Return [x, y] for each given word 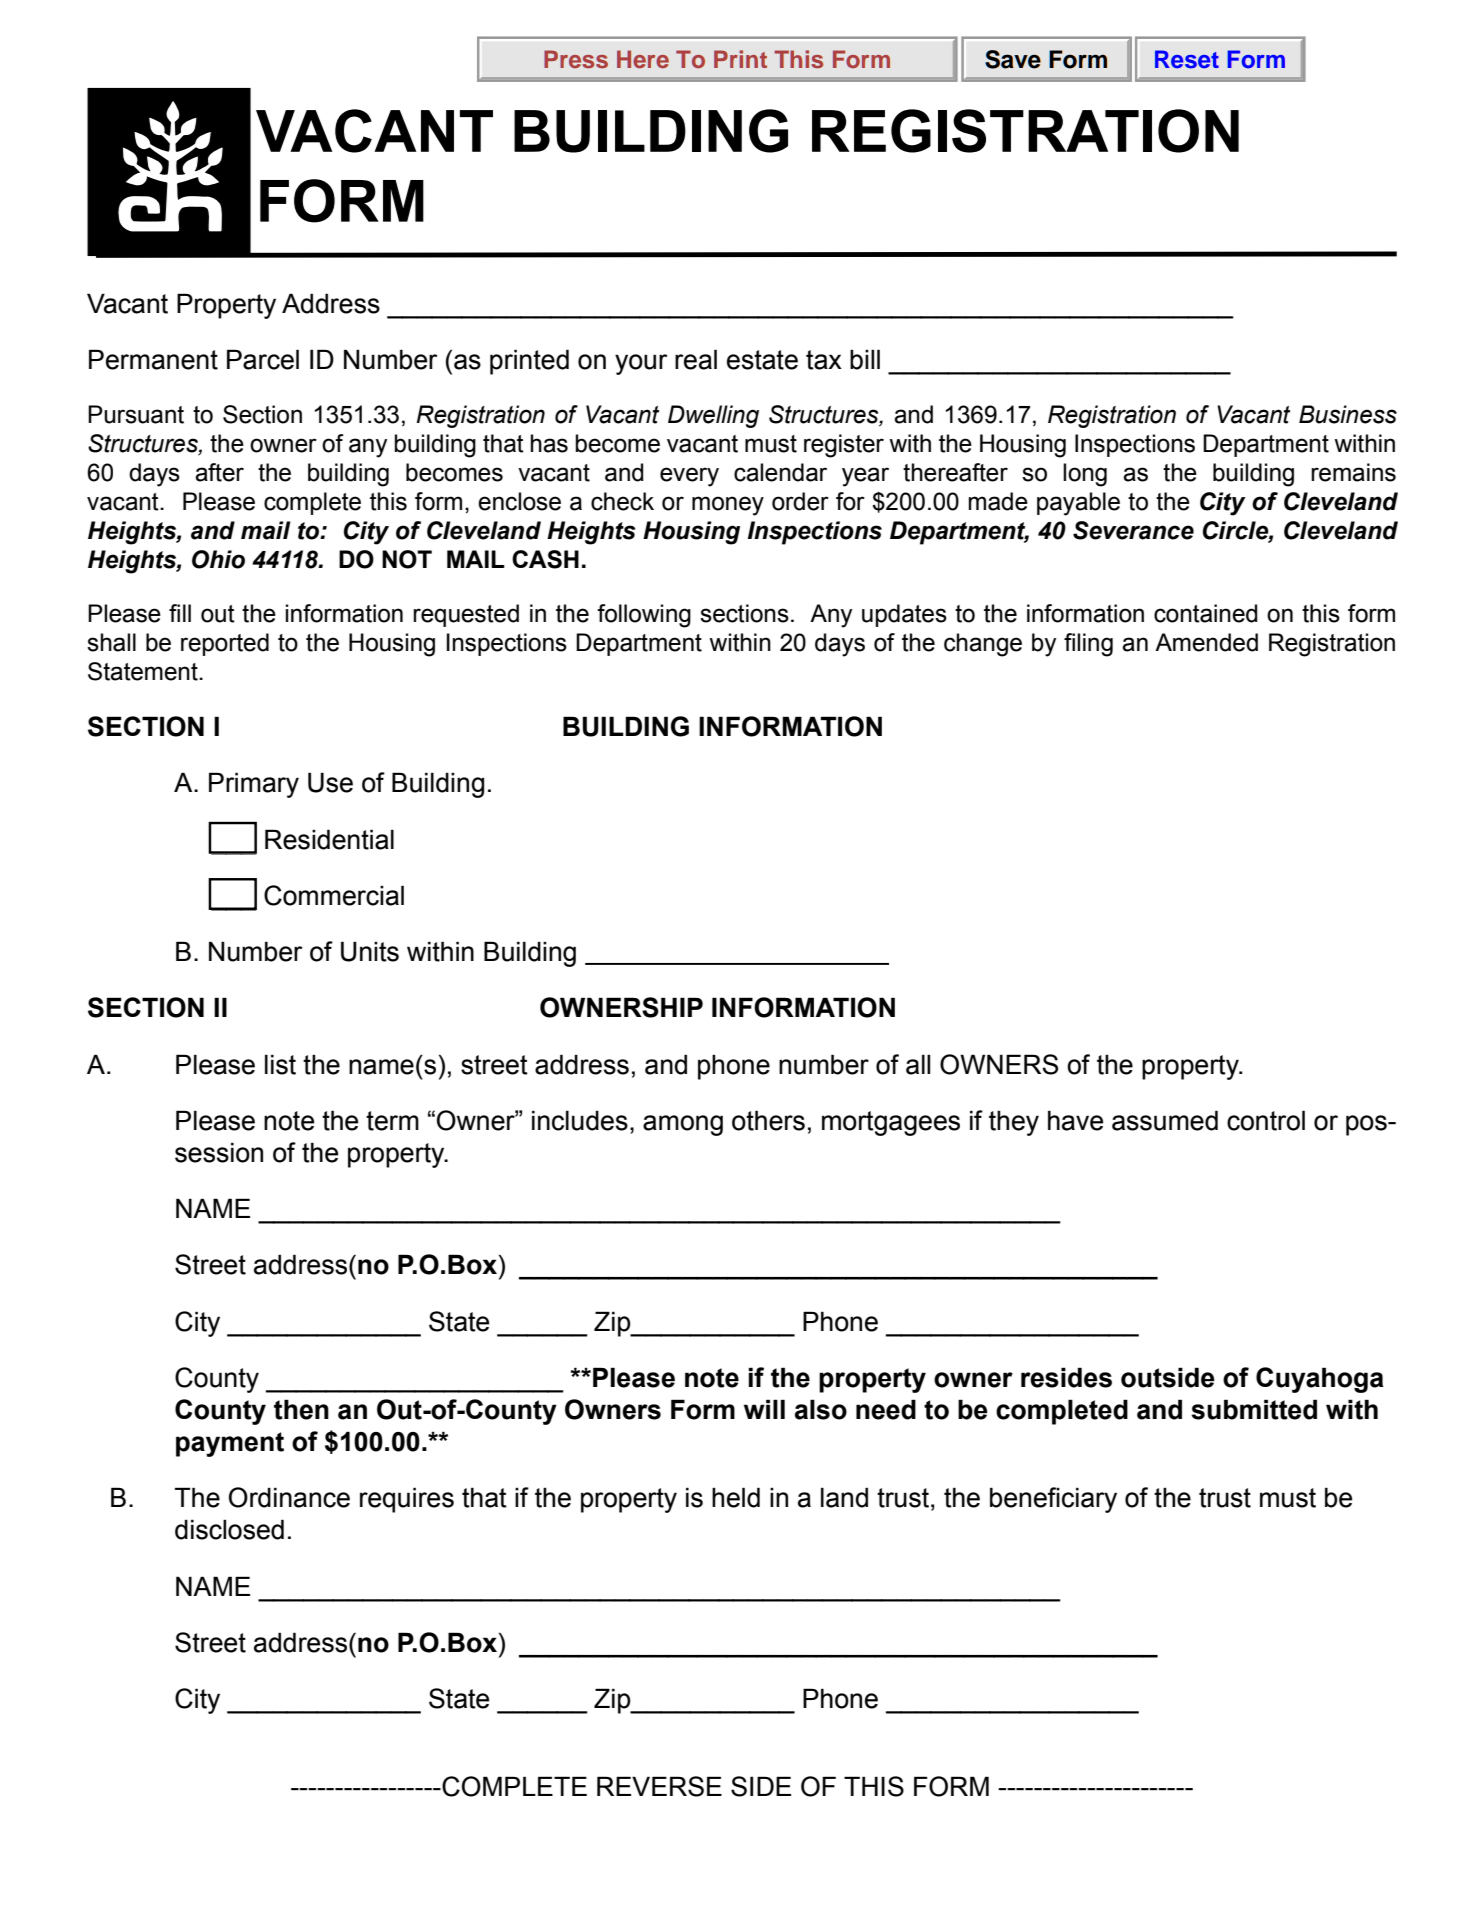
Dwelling [713, 416]
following [644, 616]
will [764, 1409]
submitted [1254, 1409]
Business [1348, 414]
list [280, 1064]
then [301, 1409]
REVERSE [659, 1786]
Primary [254, 785]
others [768, 1120]
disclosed [229, 1529]
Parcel [263, 359]
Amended [1206, 642]
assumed [1165, 1120]
